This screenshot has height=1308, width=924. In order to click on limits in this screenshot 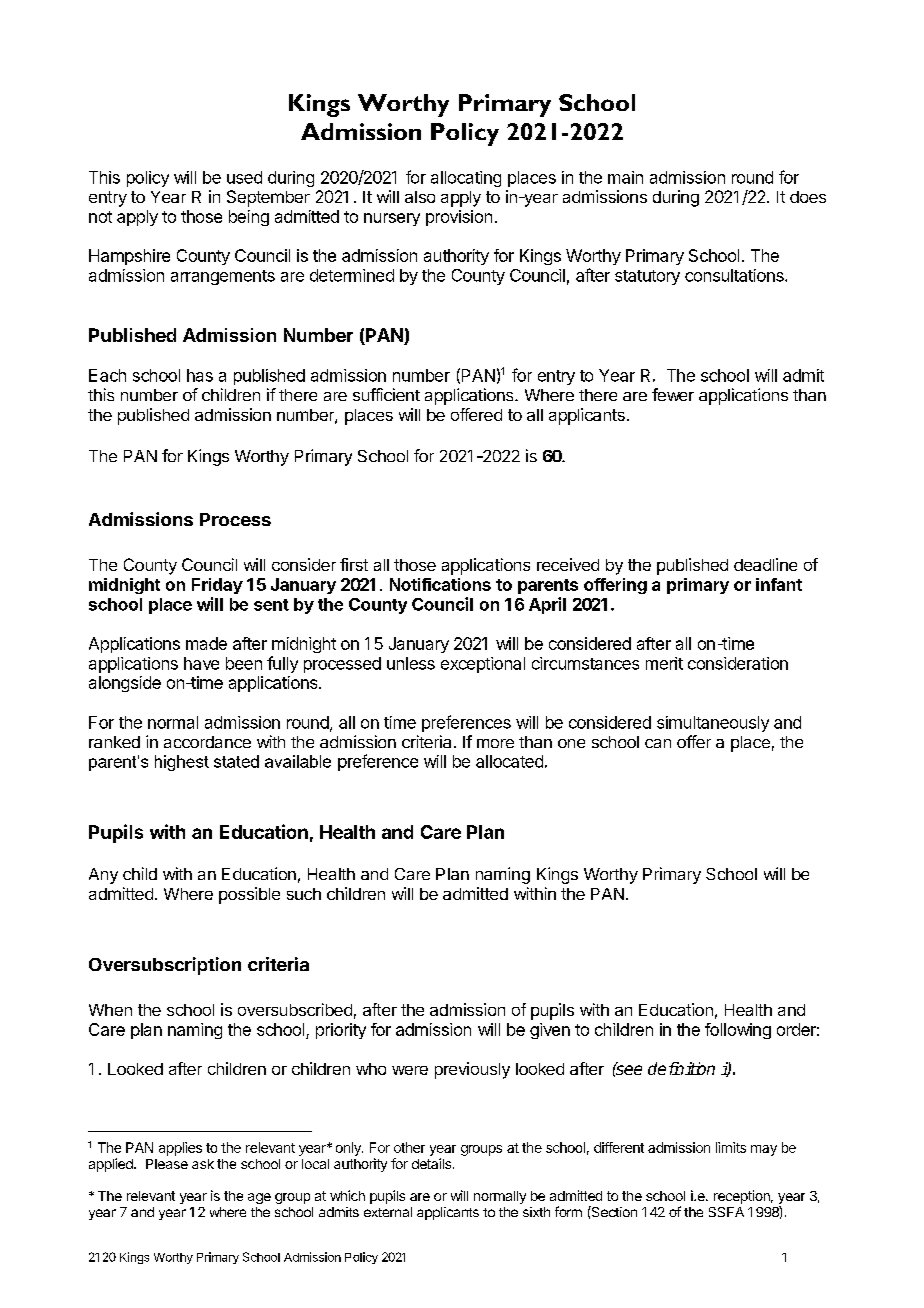, I will do `click(731, 1147)`.
